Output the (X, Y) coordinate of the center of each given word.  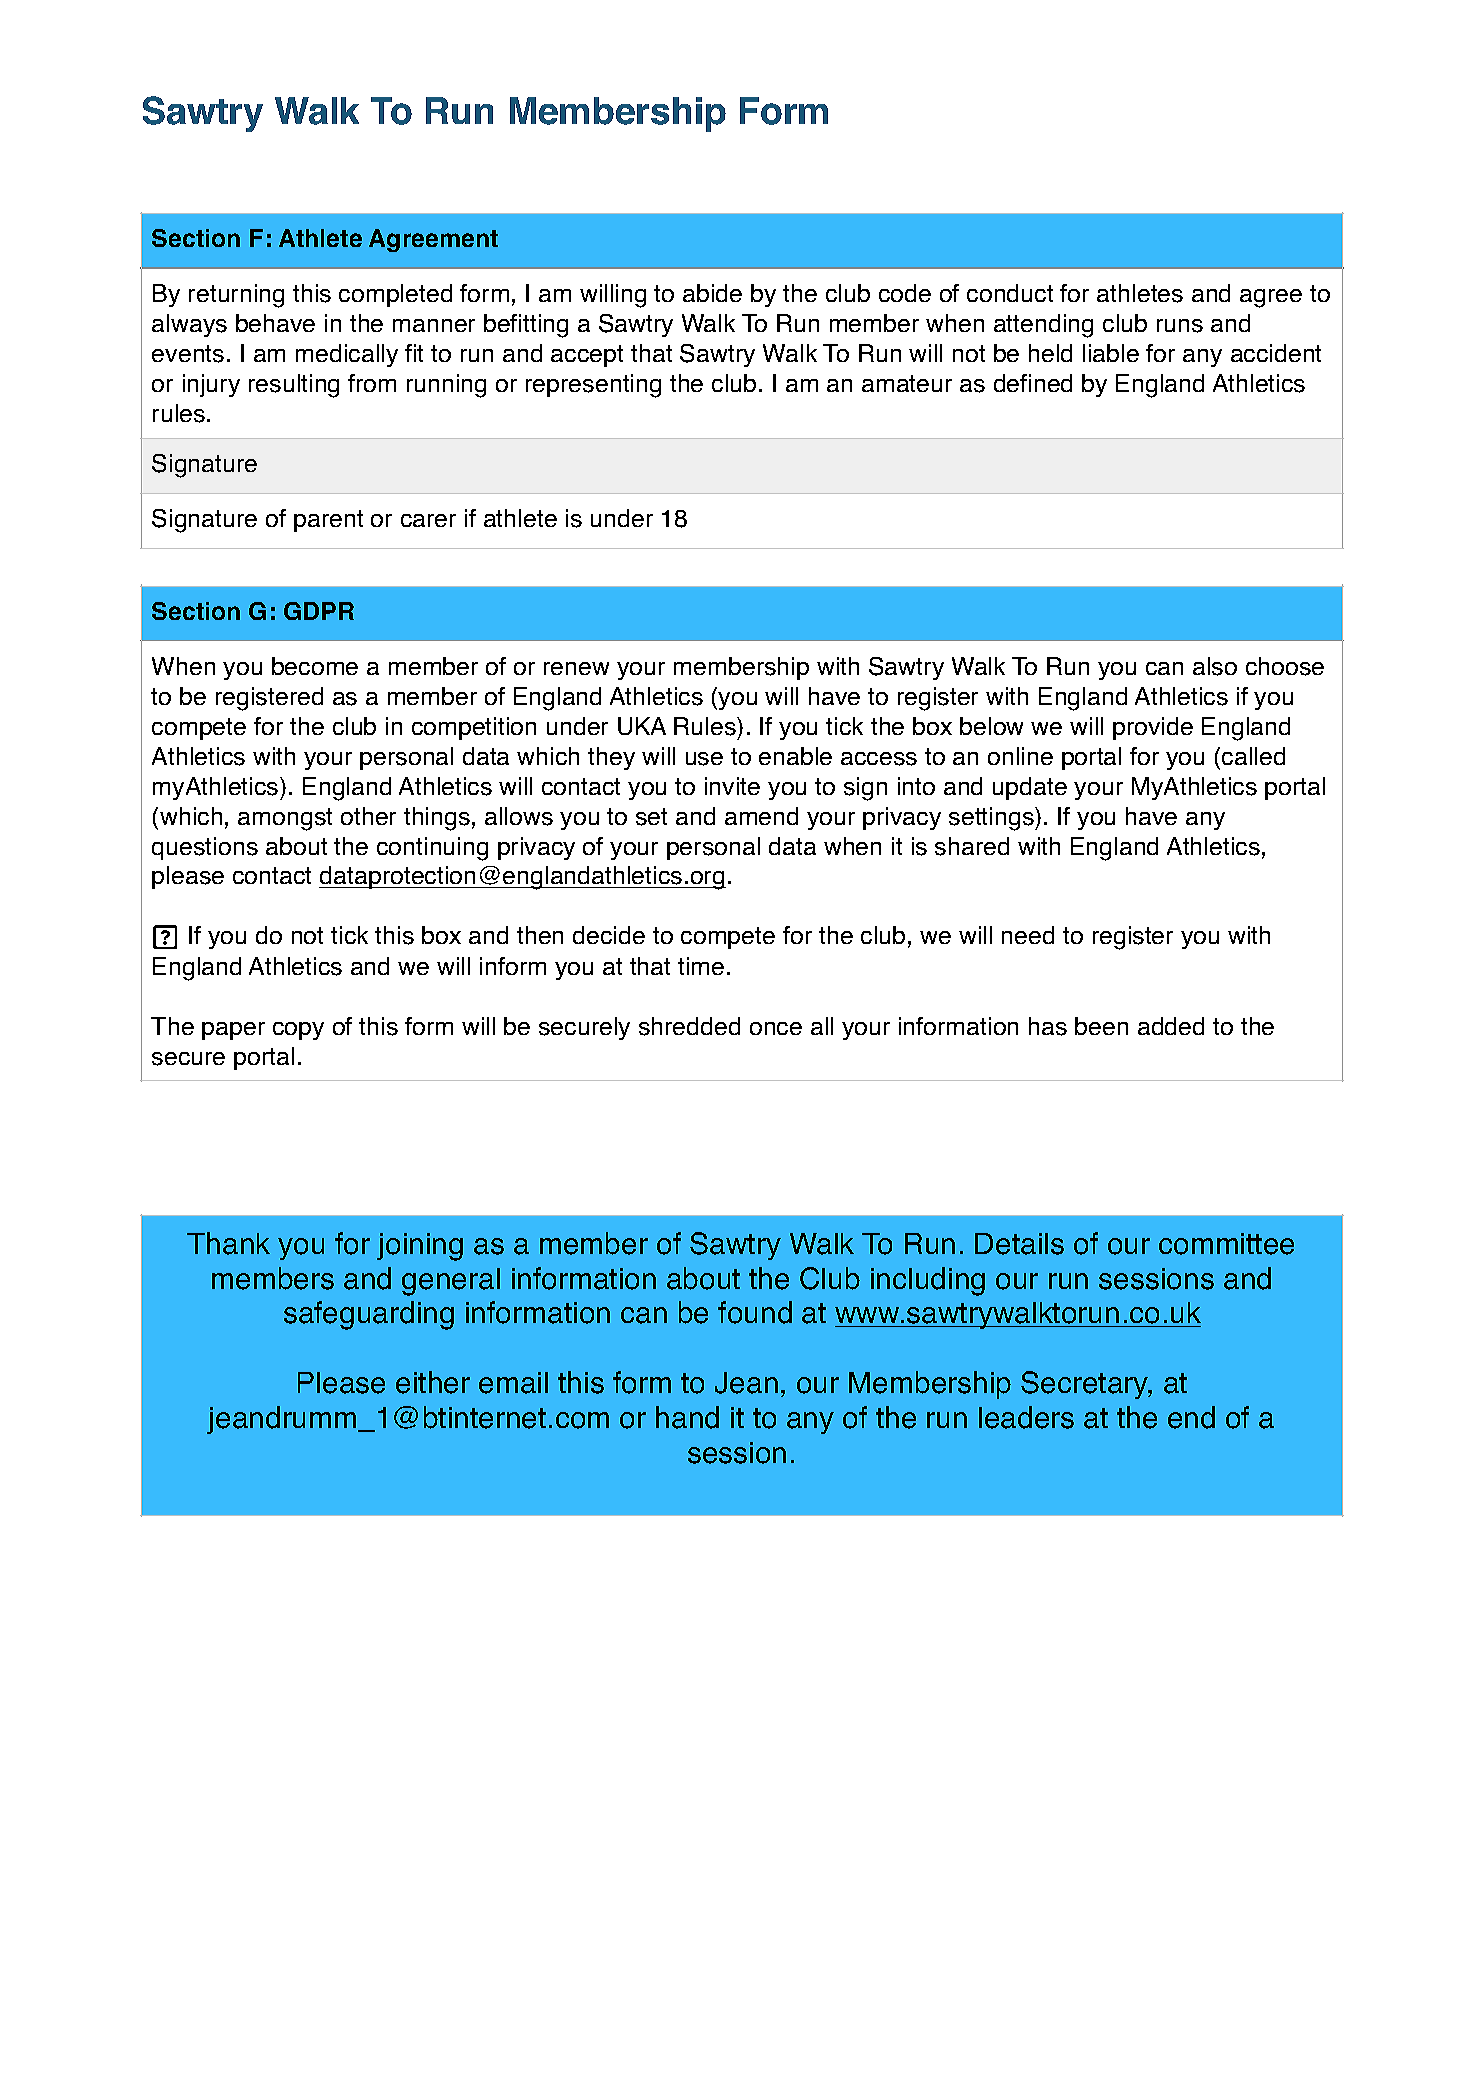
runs (1180, 326)
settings (992, 819)
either (433, 1382)
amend (761, 816)
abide (712, 293)
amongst (285, 819)
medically (347, 355)
